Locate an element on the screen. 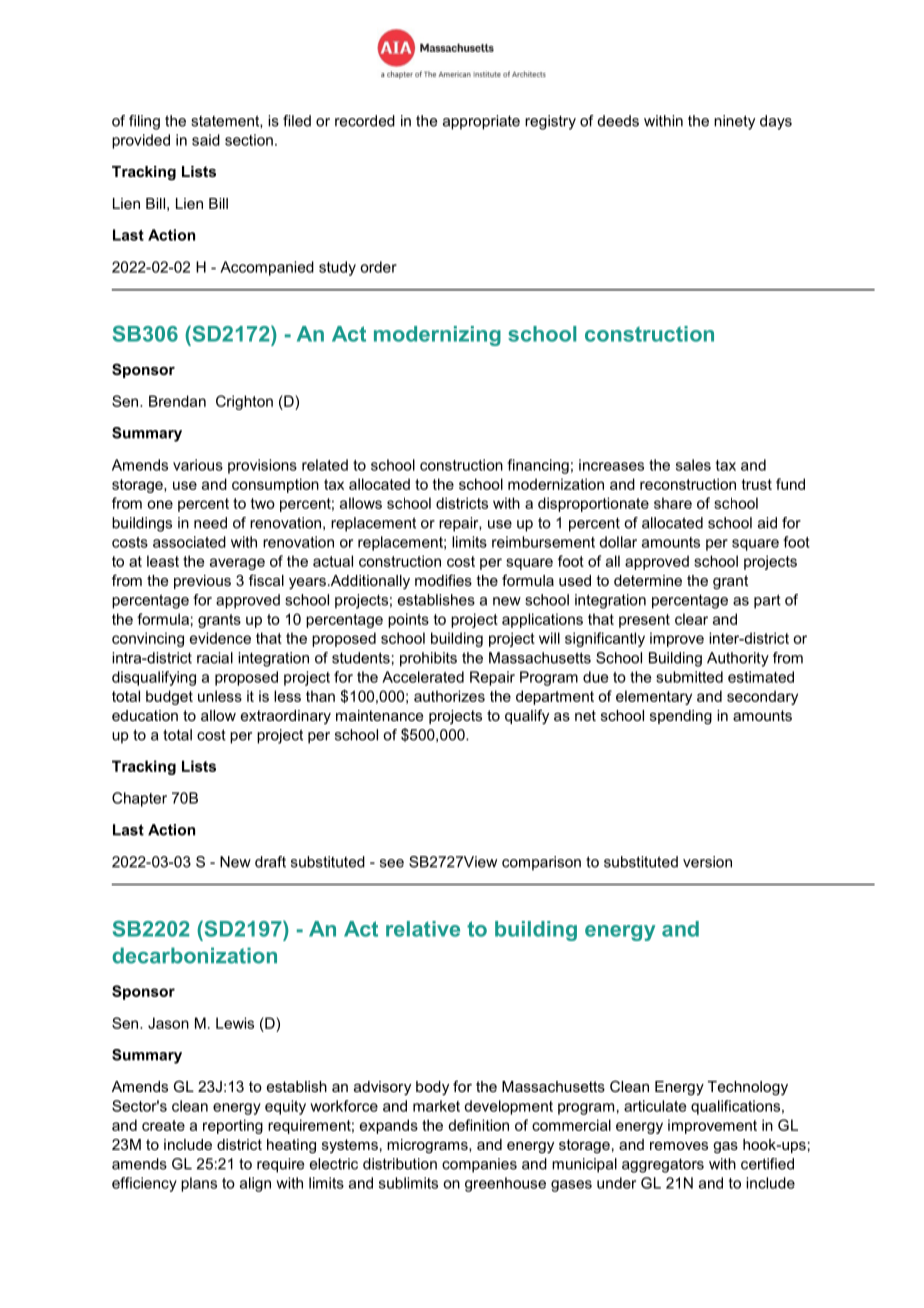 The height and width of the screenshot is (1308, 924). said is located at coordinates (206, 140).
